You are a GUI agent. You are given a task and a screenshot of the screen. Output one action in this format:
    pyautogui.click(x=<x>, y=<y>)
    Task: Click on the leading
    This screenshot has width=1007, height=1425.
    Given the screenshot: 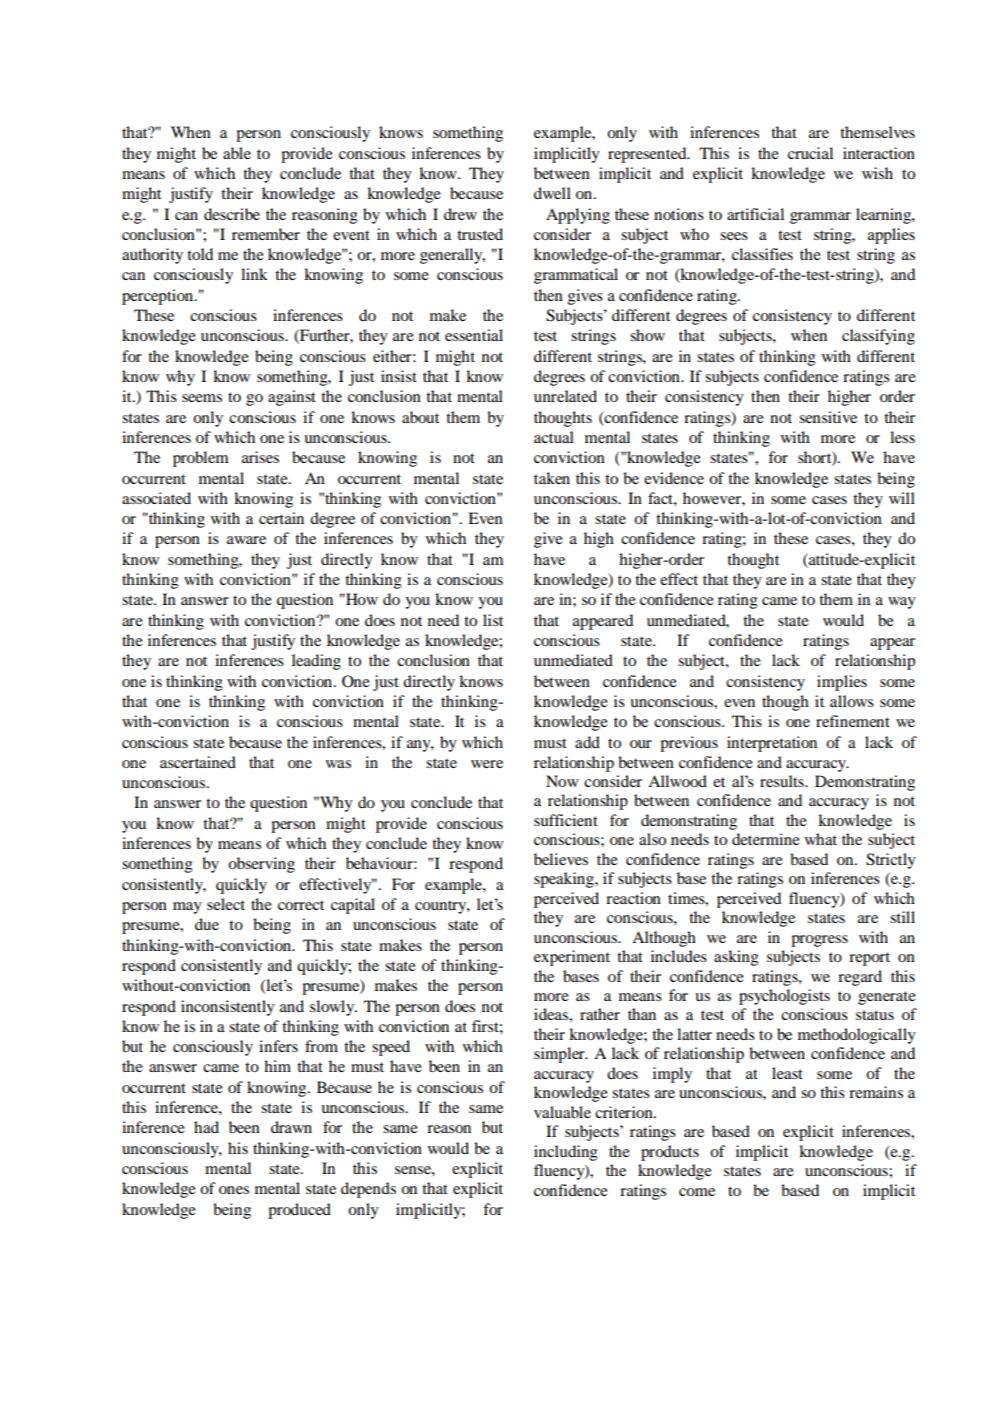 What is the action you would take?
    pyautogui.click(x=316, y=662)
